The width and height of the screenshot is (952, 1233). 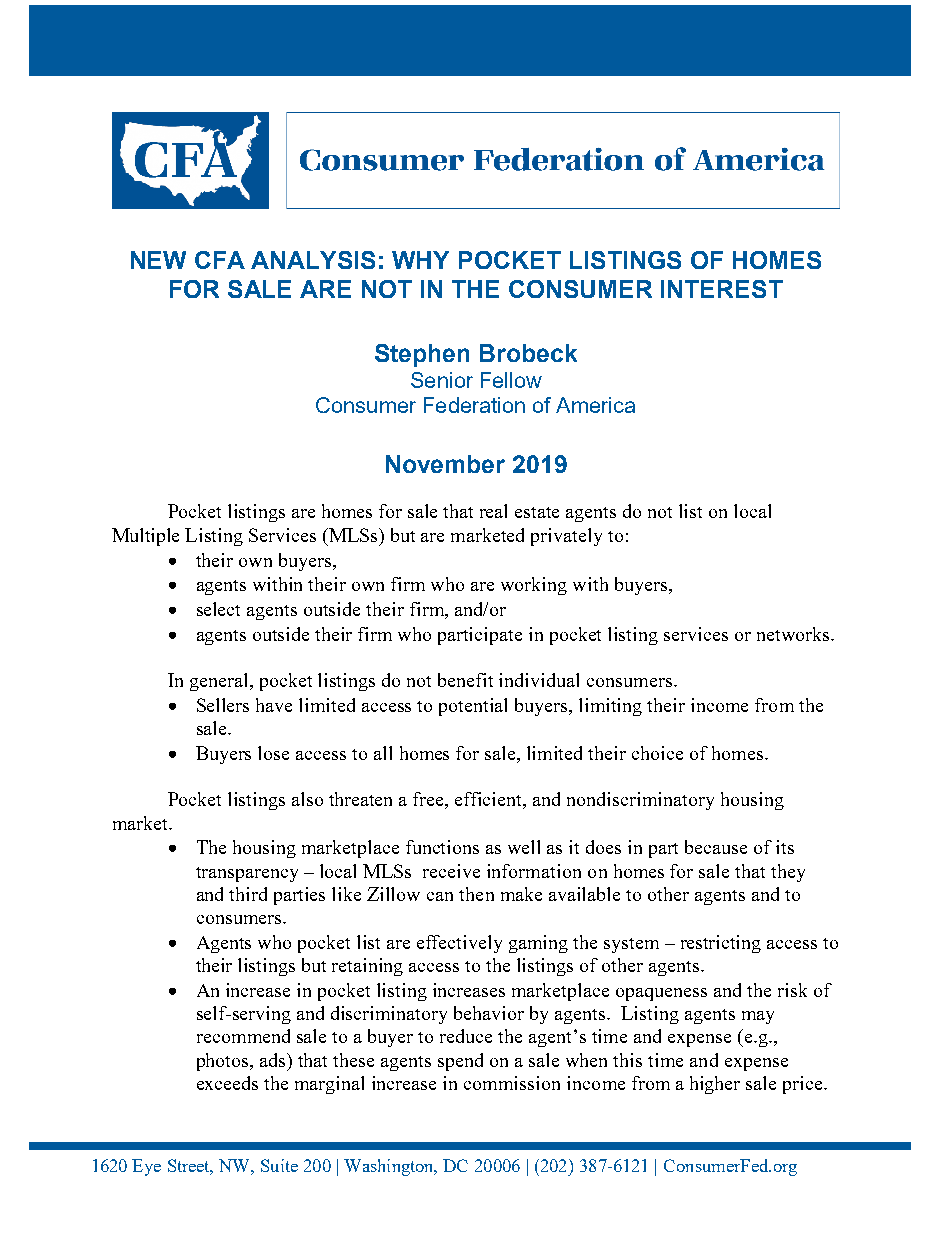 What do you see at coordinates (279, 1165) in the screenshot?
I see `Suite` at bounding box center [279, 1165].
